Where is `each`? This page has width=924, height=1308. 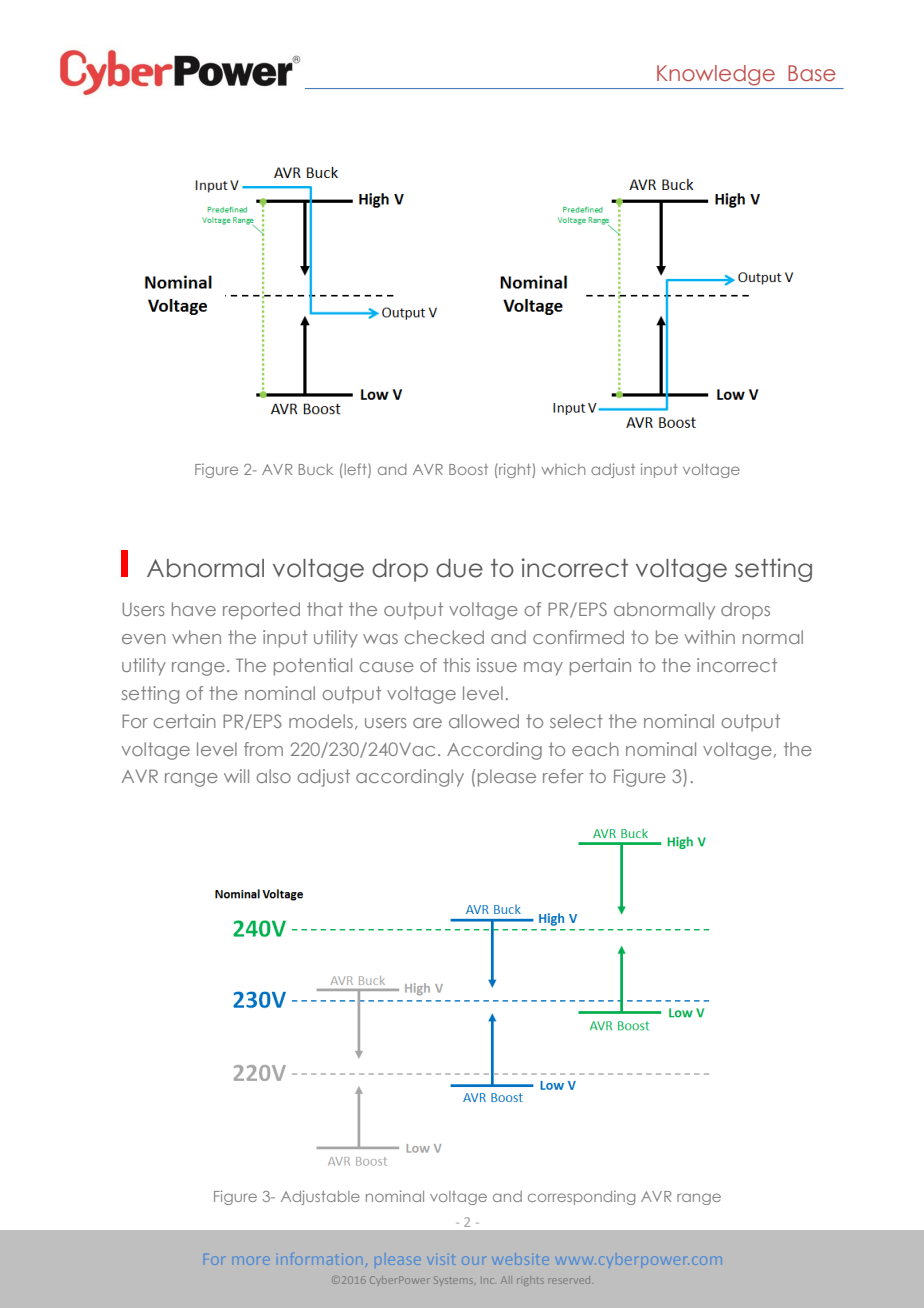
each is located at coordinates (595, 749).
